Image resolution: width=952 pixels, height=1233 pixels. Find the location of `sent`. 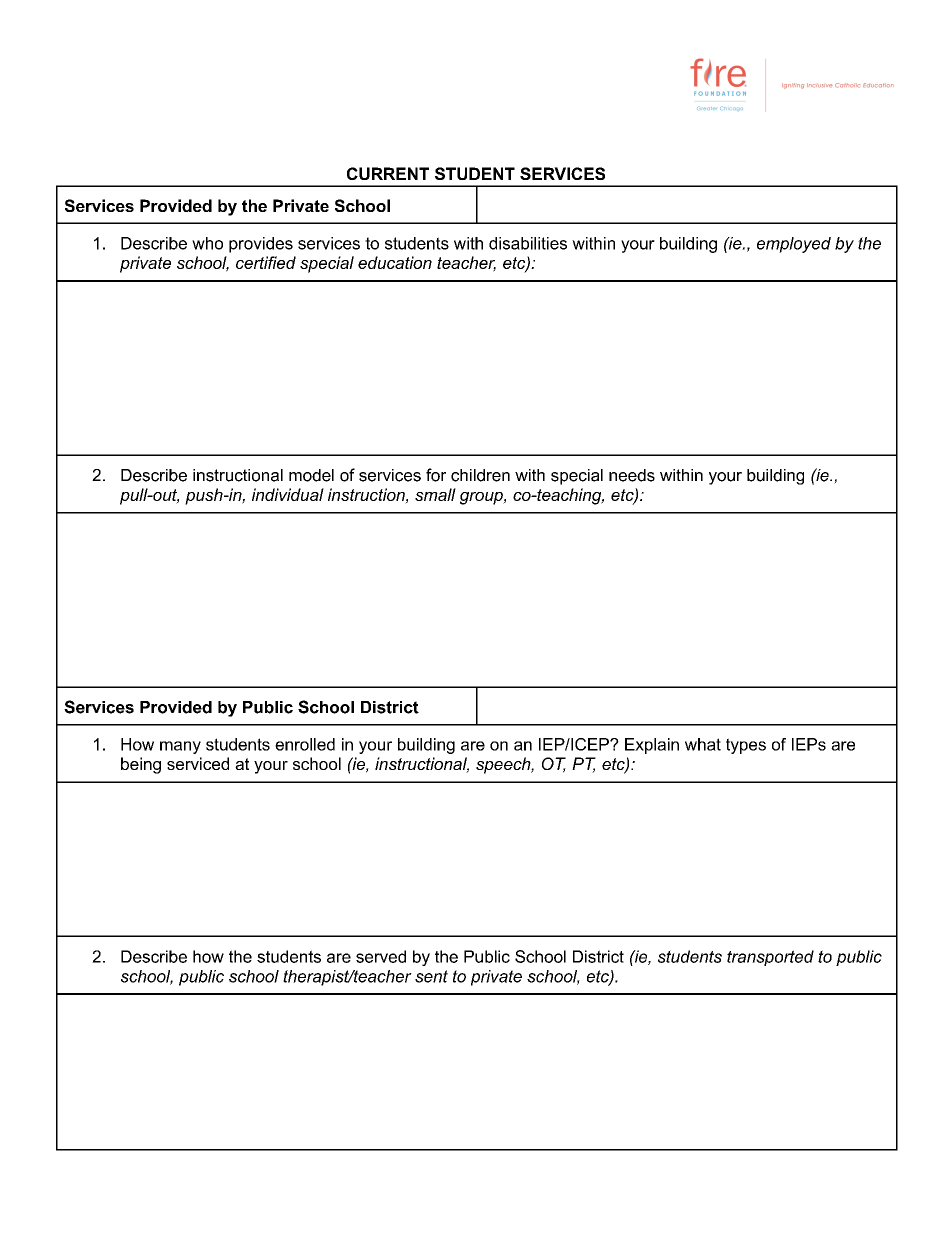

sent is located at coordinates (431, 976).
